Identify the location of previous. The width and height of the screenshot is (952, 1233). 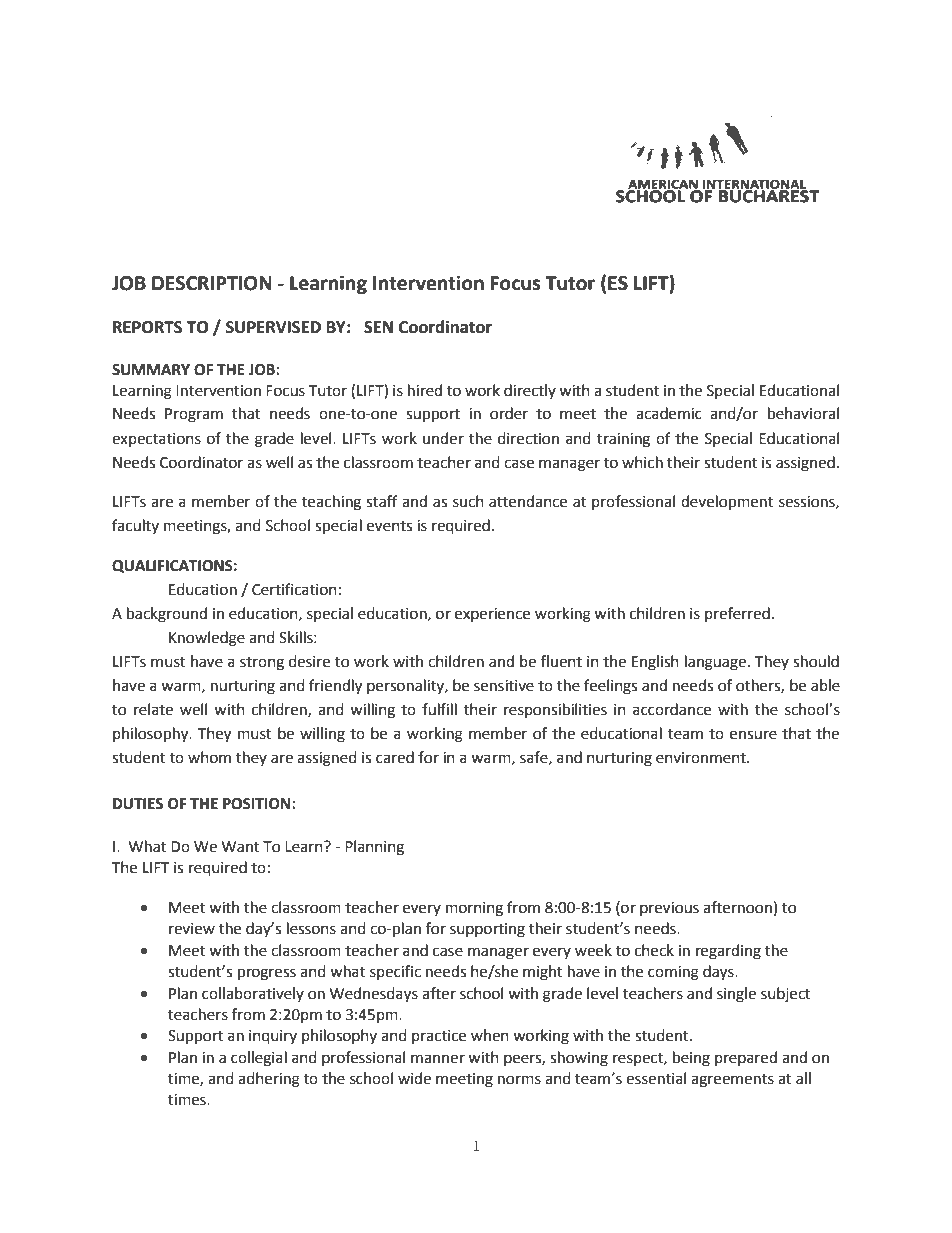
(669, 909).
